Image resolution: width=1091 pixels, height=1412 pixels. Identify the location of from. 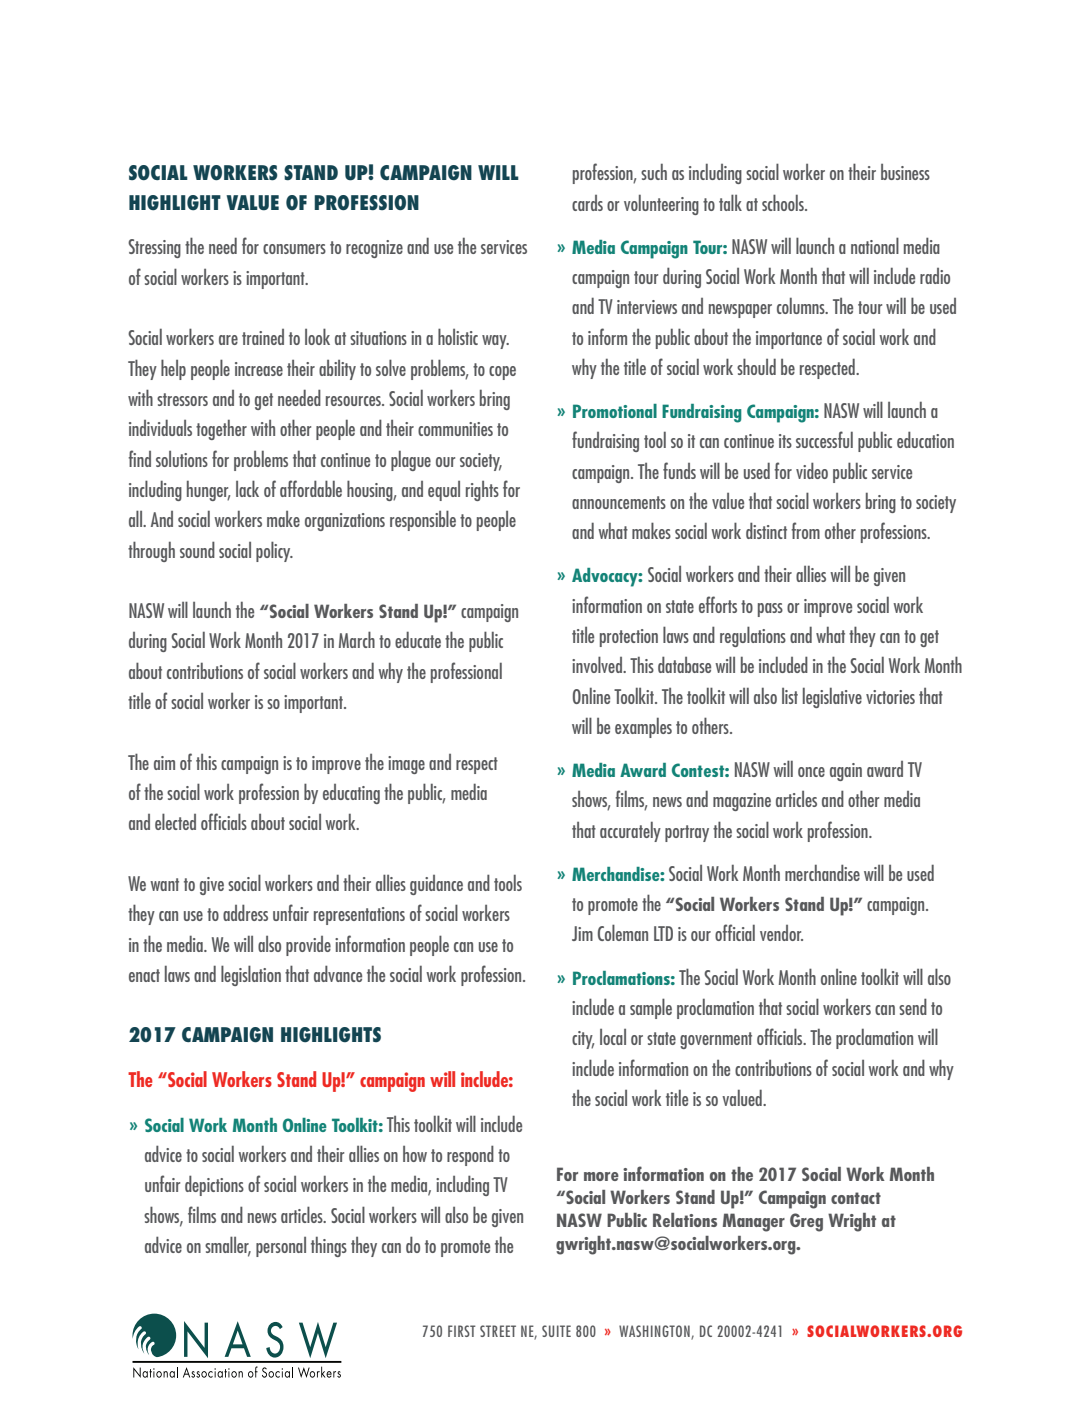
(805, 530).
